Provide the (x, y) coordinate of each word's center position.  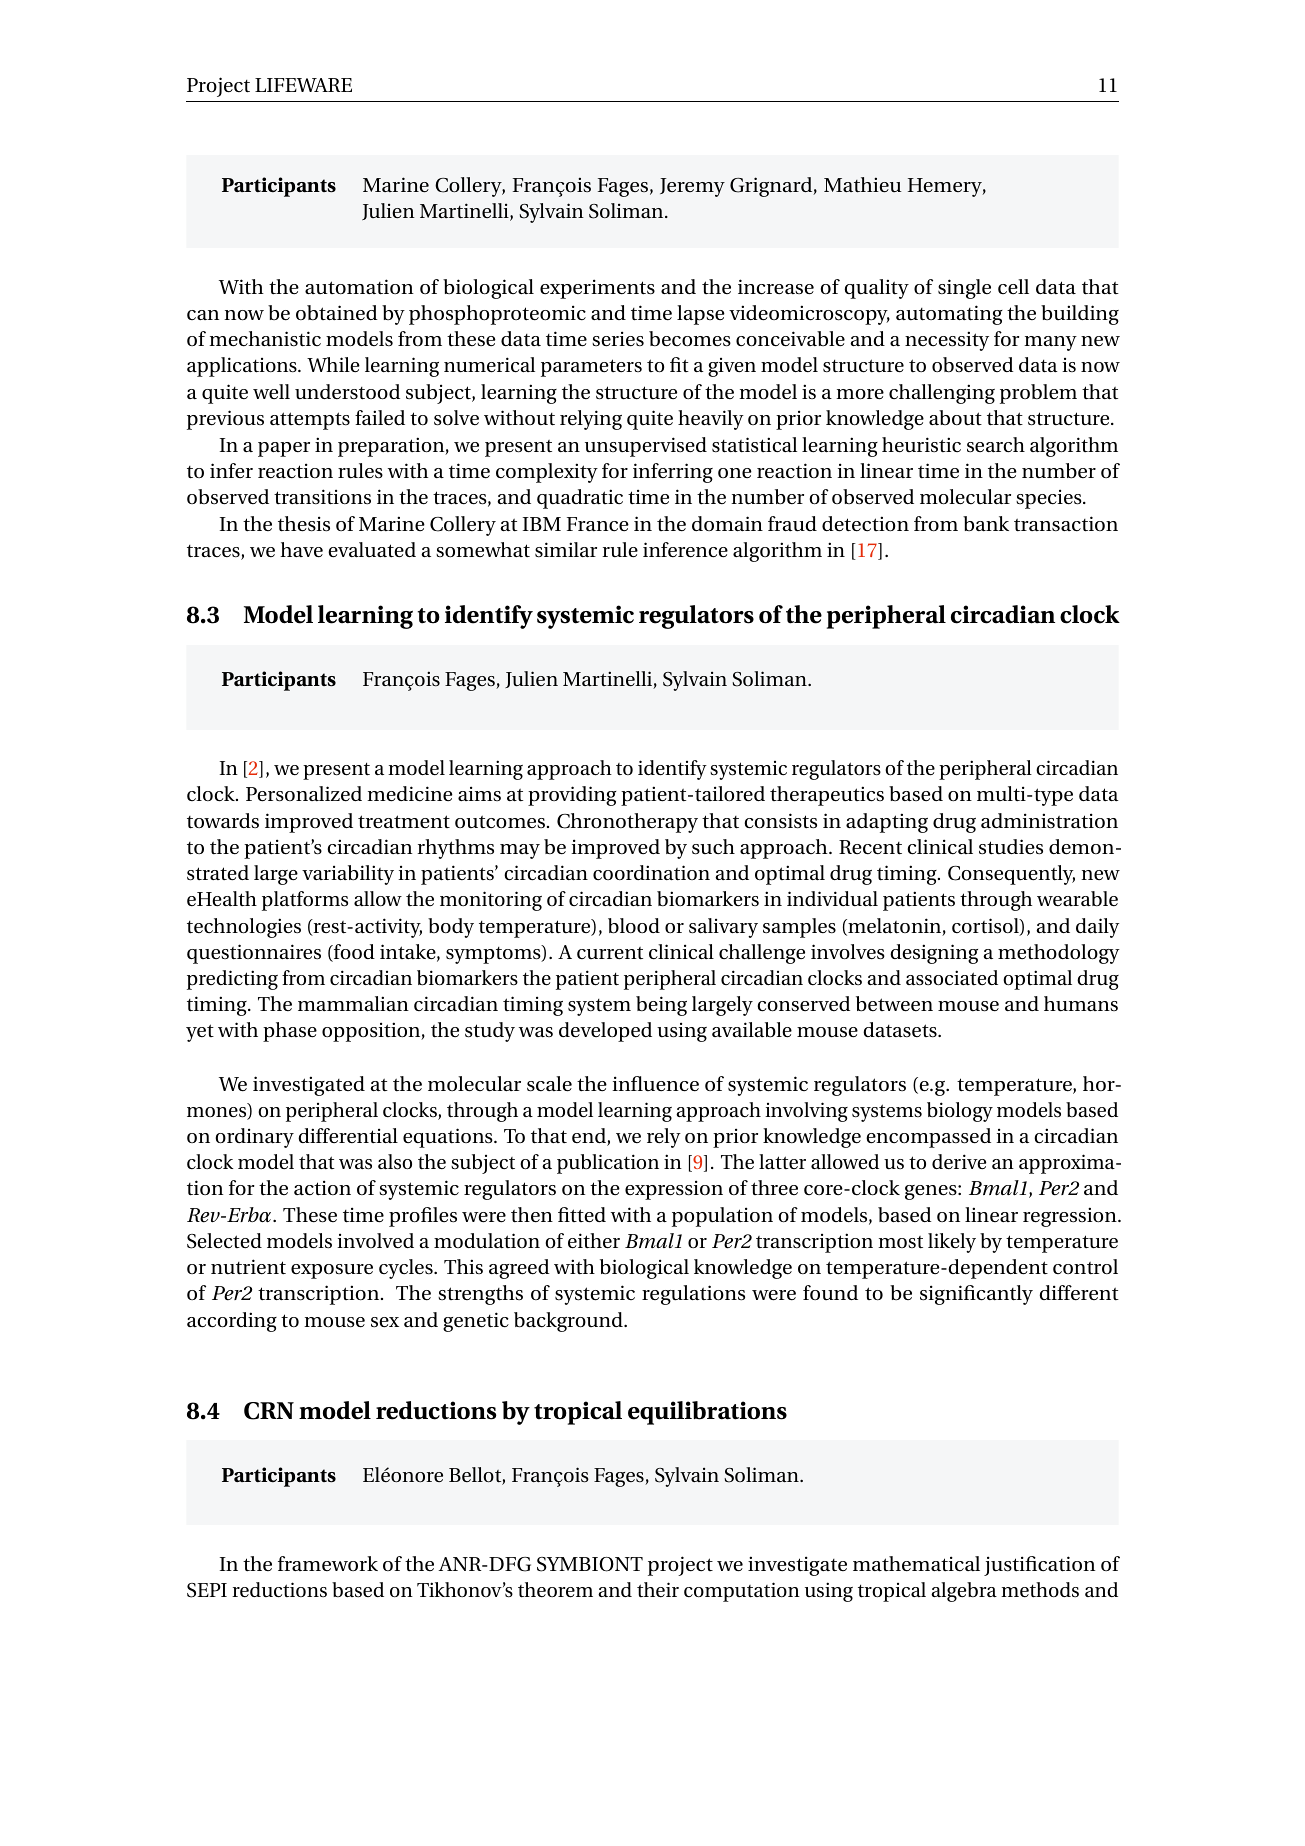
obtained (337, 313)
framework (328, 1563)
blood (634, 926)
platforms (305, 901)
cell (1013, 286)
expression (674, 1190)
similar (566, 550)
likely (952, 1243)
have (301, 550)
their (658, 1589)
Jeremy (692, 187)
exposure (332, 1271)
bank (986, 523)
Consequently (1011, 875)
